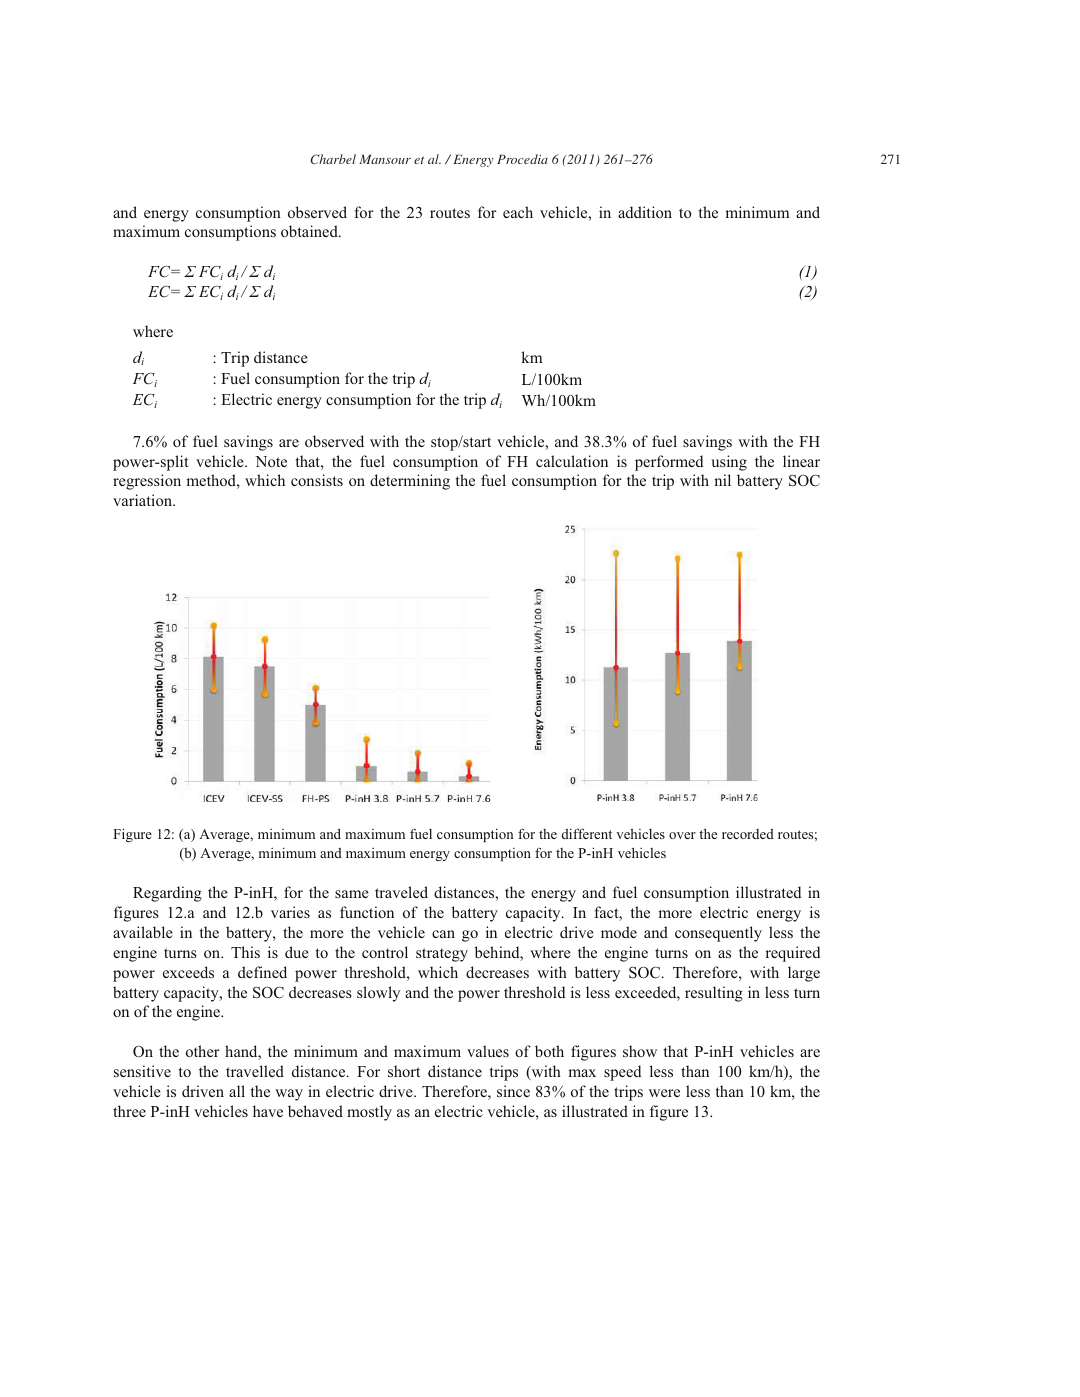  What do you see at coordinates (410, 482) in the document?
I see `determining` at bounding box center [410, 482].
